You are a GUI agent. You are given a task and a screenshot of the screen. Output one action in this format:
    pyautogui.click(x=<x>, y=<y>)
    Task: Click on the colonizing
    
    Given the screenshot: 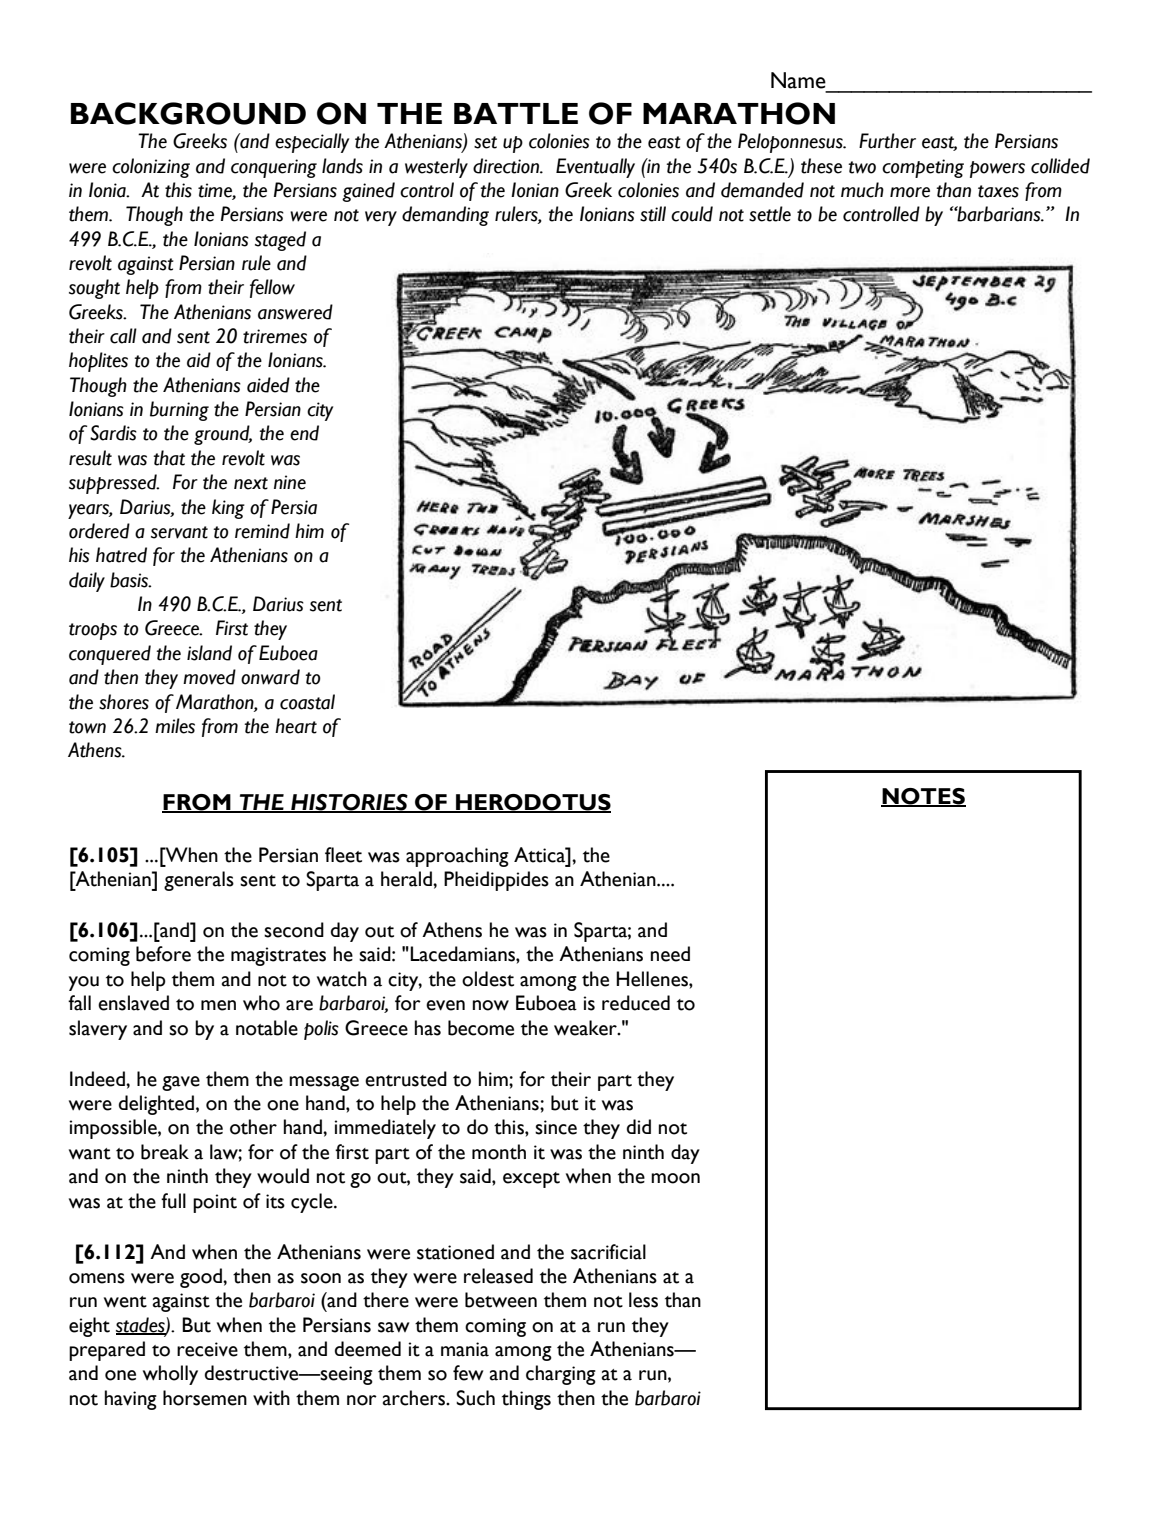 What is the action you would take?
    pyautogui.click(x=151, y=168)
